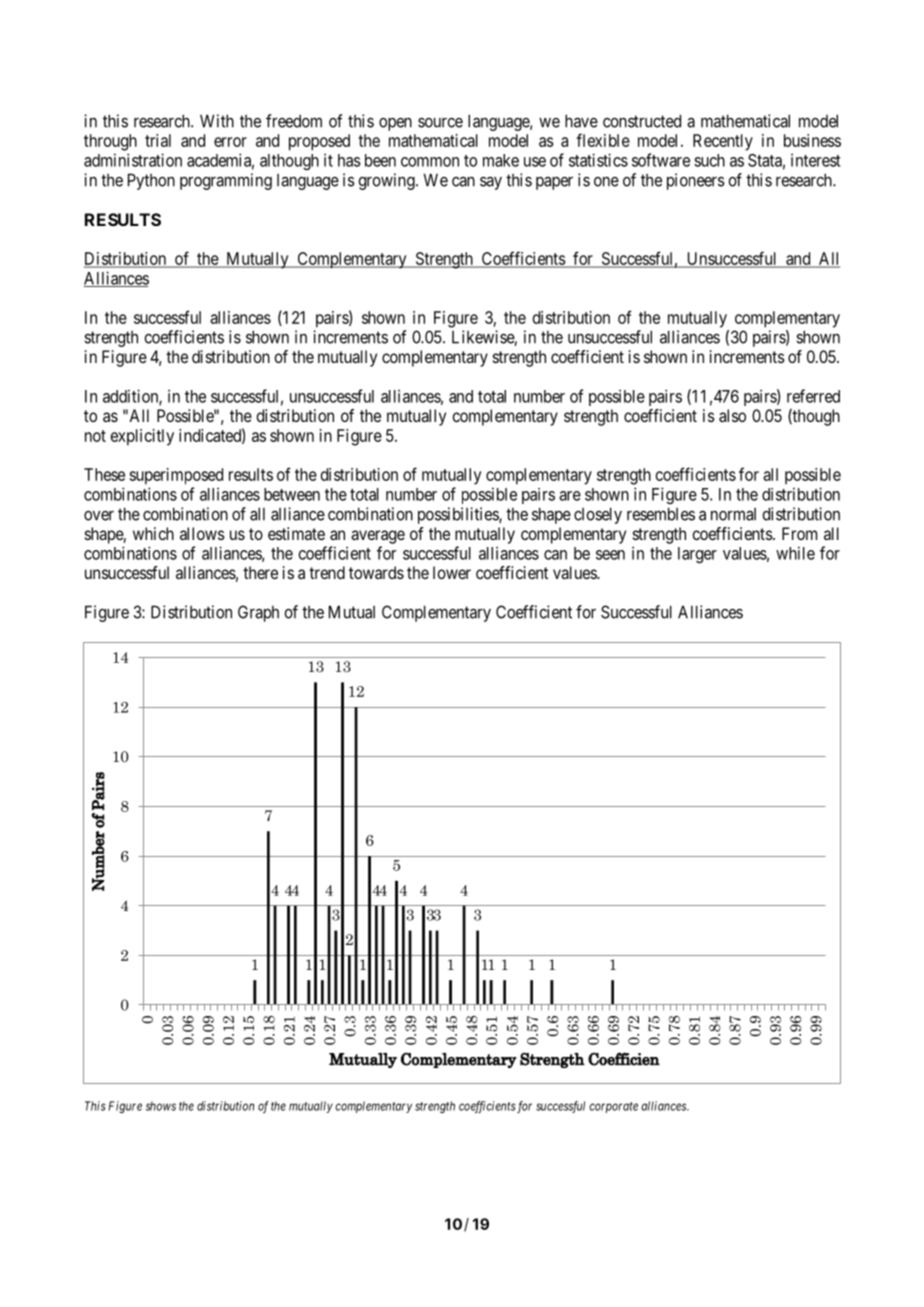 The height and width of the screenshot is (1307, 924). Describe the element at coordinates (202, 533) in the screenshot. I see `allows` at that location.
